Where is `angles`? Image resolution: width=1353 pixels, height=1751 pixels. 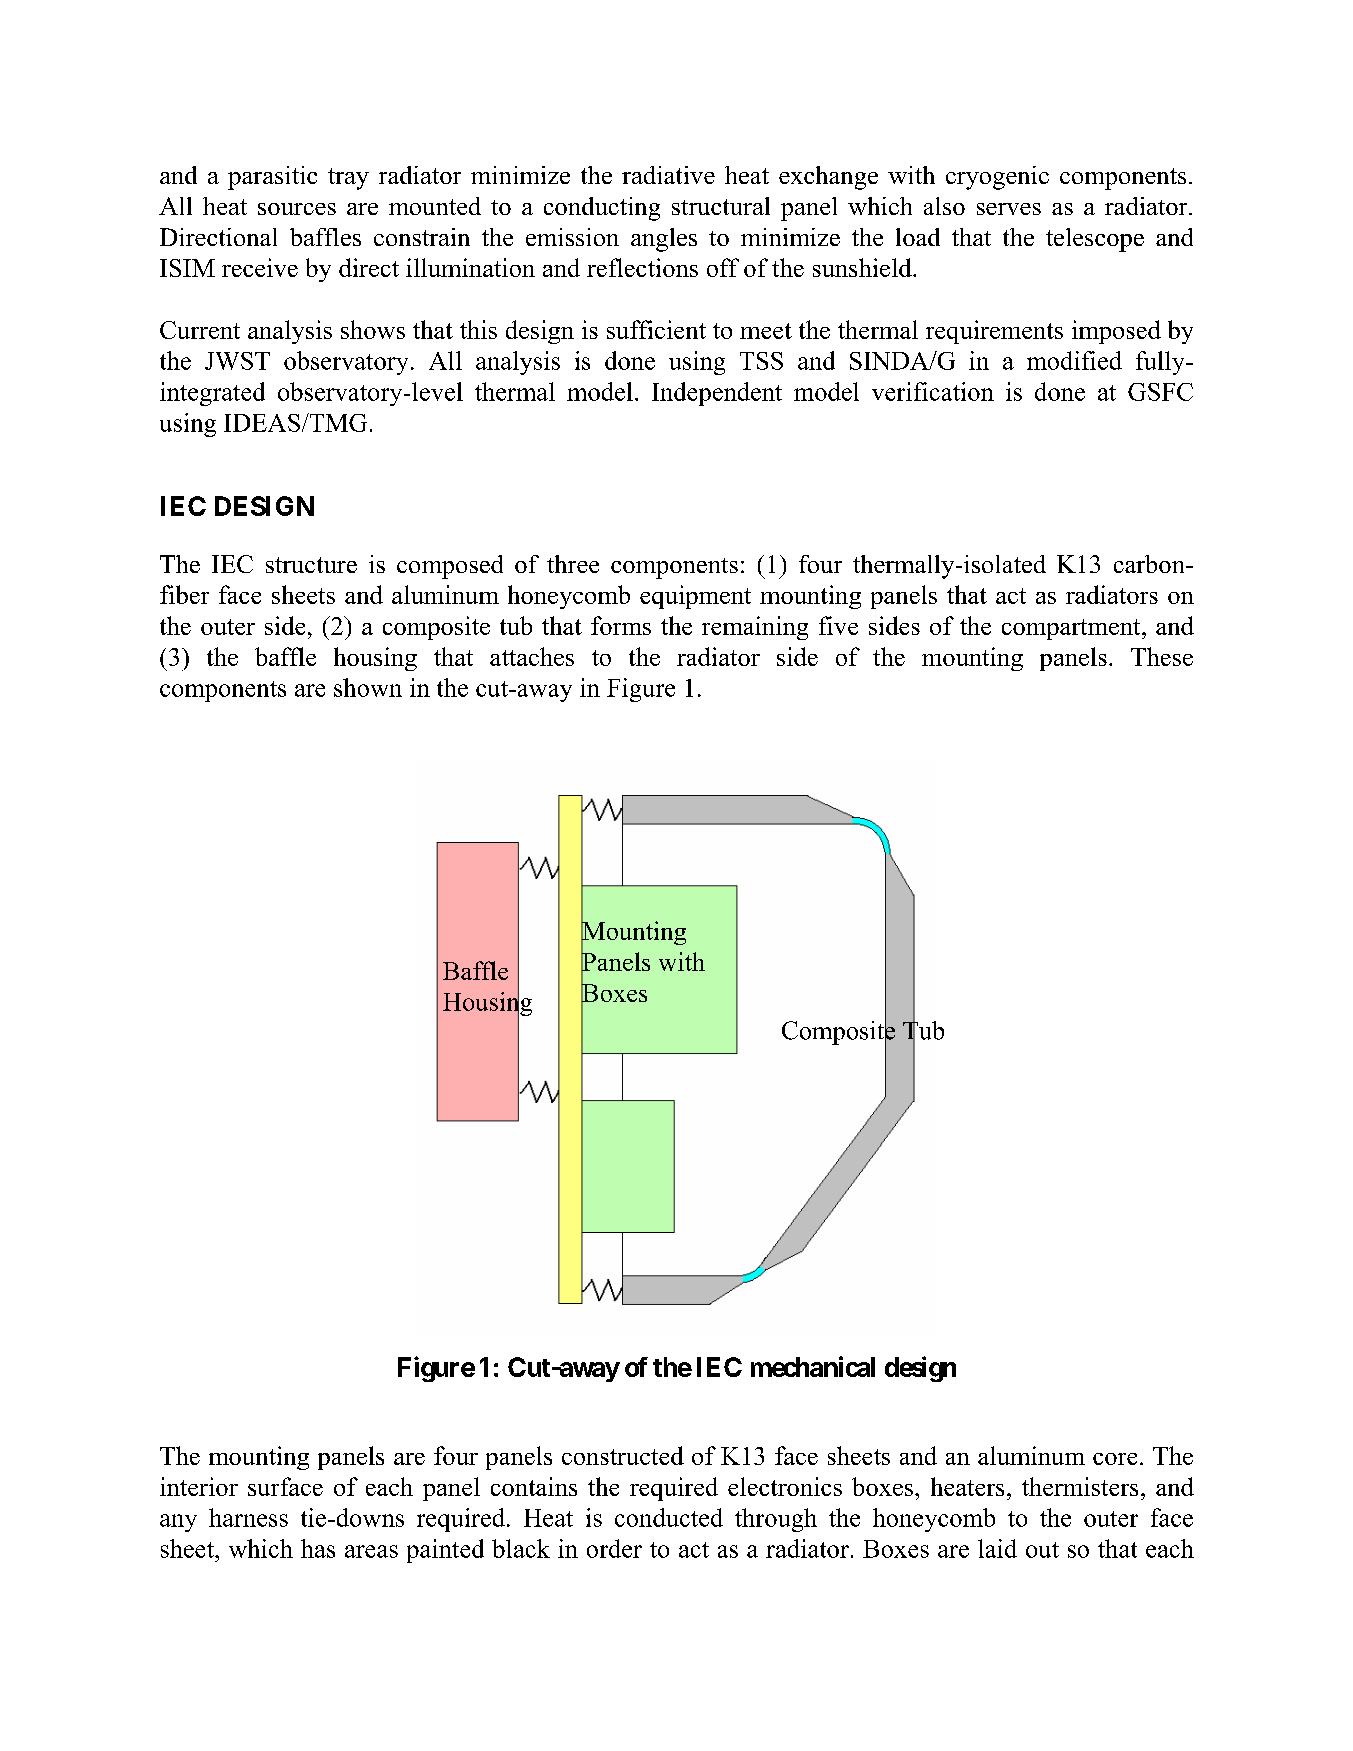
angles is located at coordinates (664, 240).
